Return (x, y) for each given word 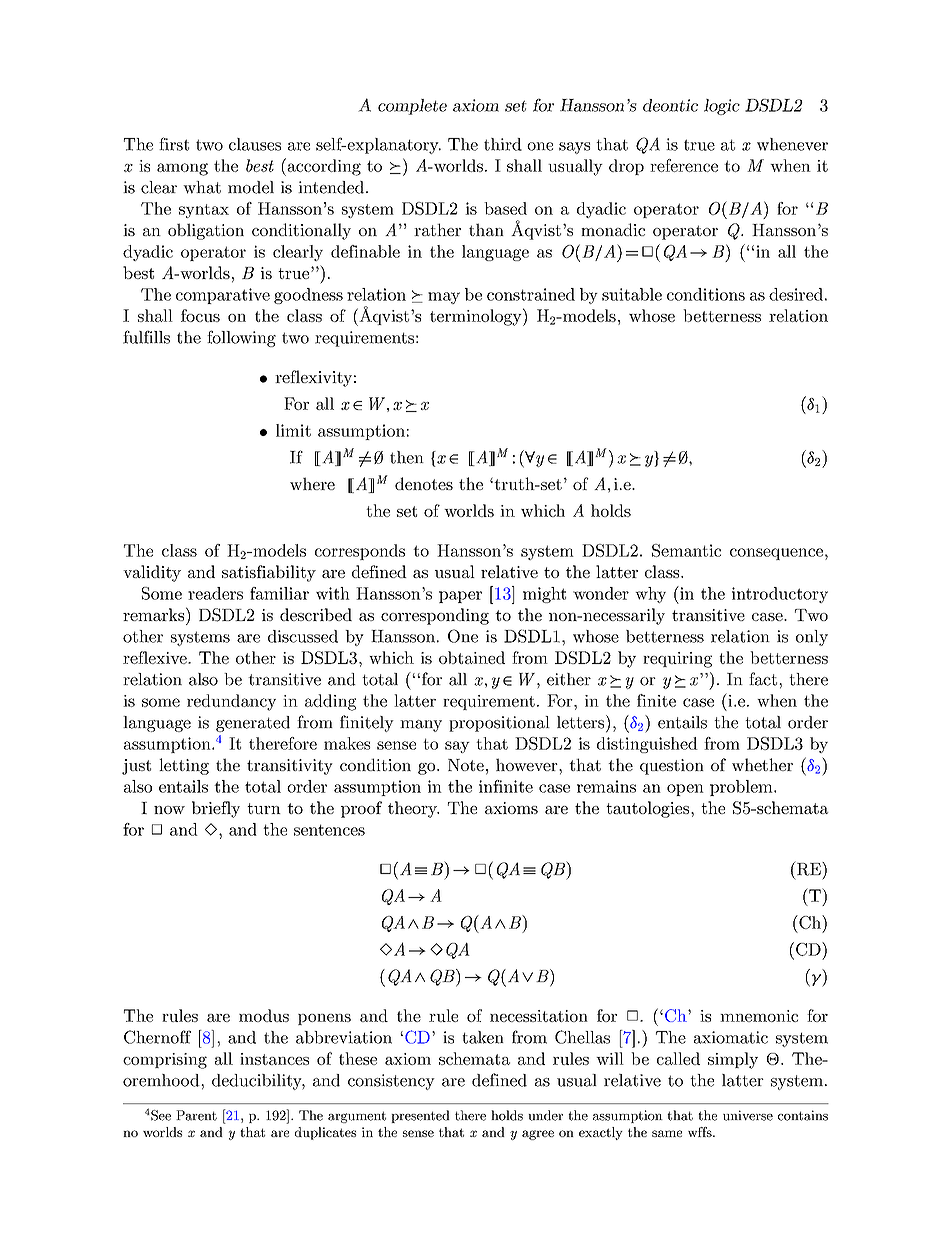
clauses (255, 144)
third (503, 144)
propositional (499, 724)
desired (796, 294)
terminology (477, 317)
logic (722, 107)
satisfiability (269, 573)
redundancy (231, 702)
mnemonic (759, 1016)
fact (763, 679)
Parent (196, 1115)
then (407, 457)
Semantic (686, 550)
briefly (216, 809)
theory (413, 809)
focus (200, 315)
